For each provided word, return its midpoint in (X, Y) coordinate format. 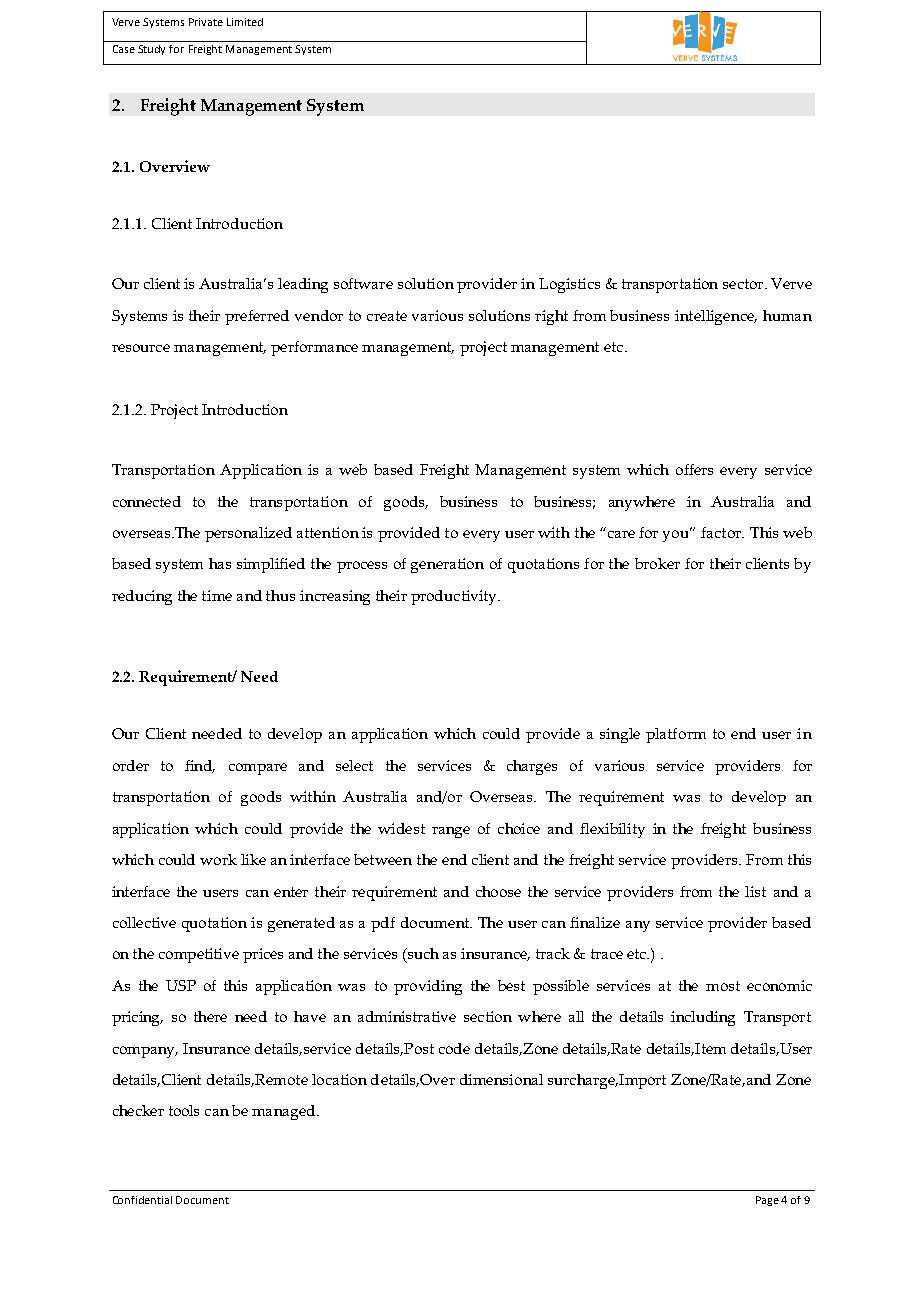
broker (657, 563)
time (217, 595)
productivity (455, 597)
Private (206, 22)
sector (744, 284)
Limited (245, 22)
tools (184, 1110)
